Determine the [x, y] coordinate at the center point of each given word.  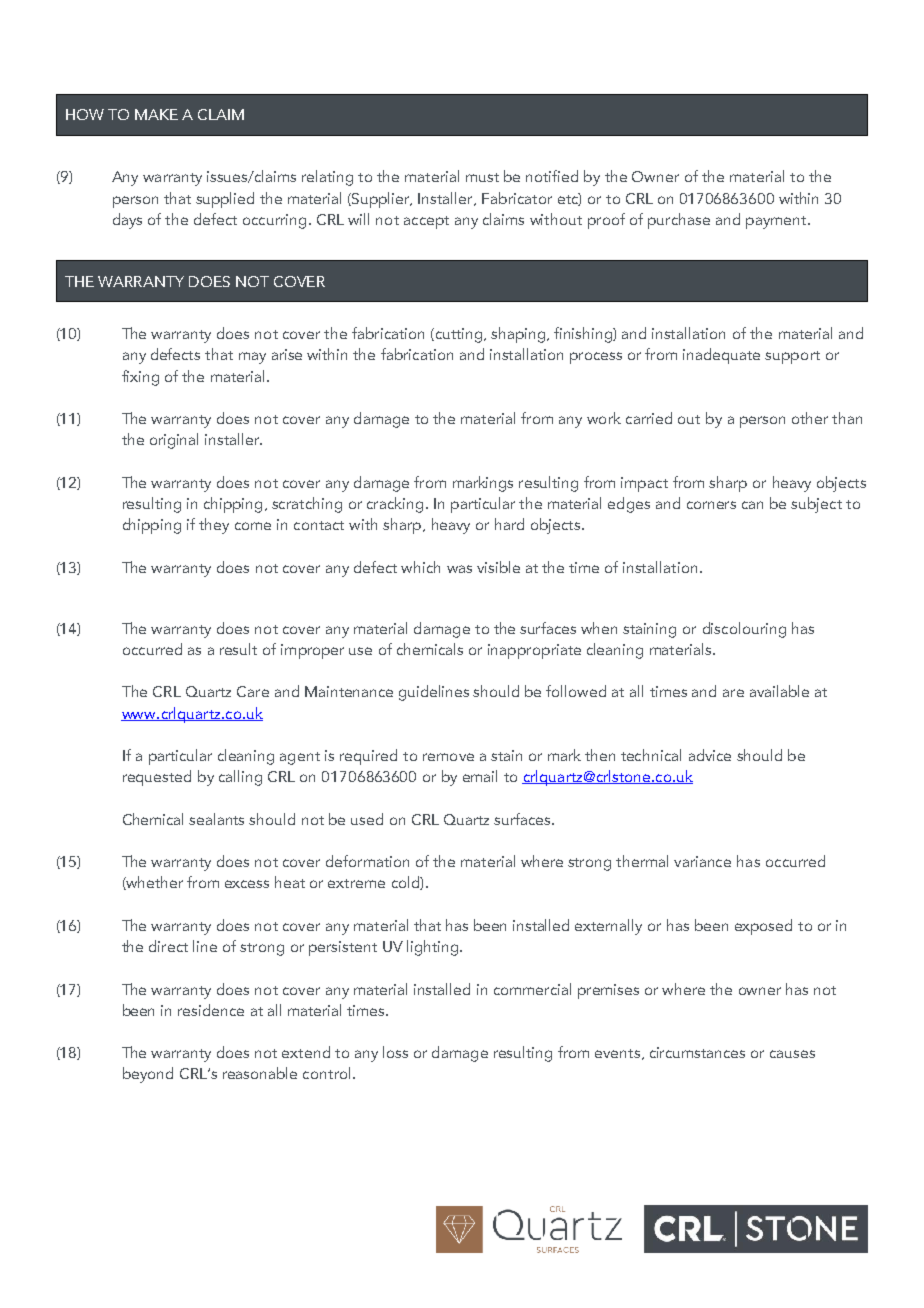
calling [240, 778]
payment [777, 222]
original [174, 441]
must [482, 177]
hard [509, 524]
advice [710, 755]
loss [395, 1052]
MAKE [156, 114]
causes [792, 1054]
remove [448, 757]
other [810, 418]
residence [211, 1010]
